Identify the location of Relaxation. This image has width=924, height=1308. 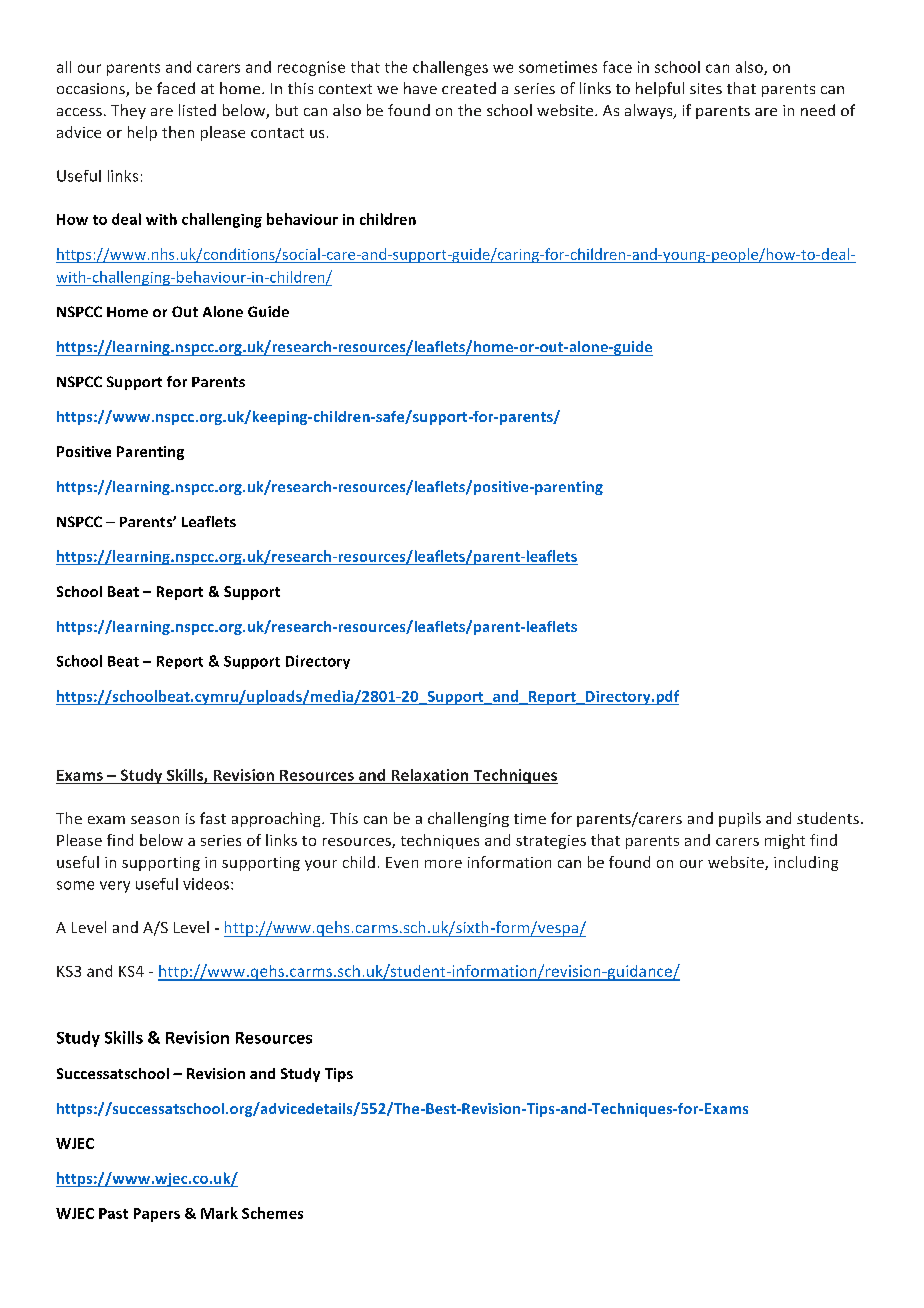
(430, 775).
